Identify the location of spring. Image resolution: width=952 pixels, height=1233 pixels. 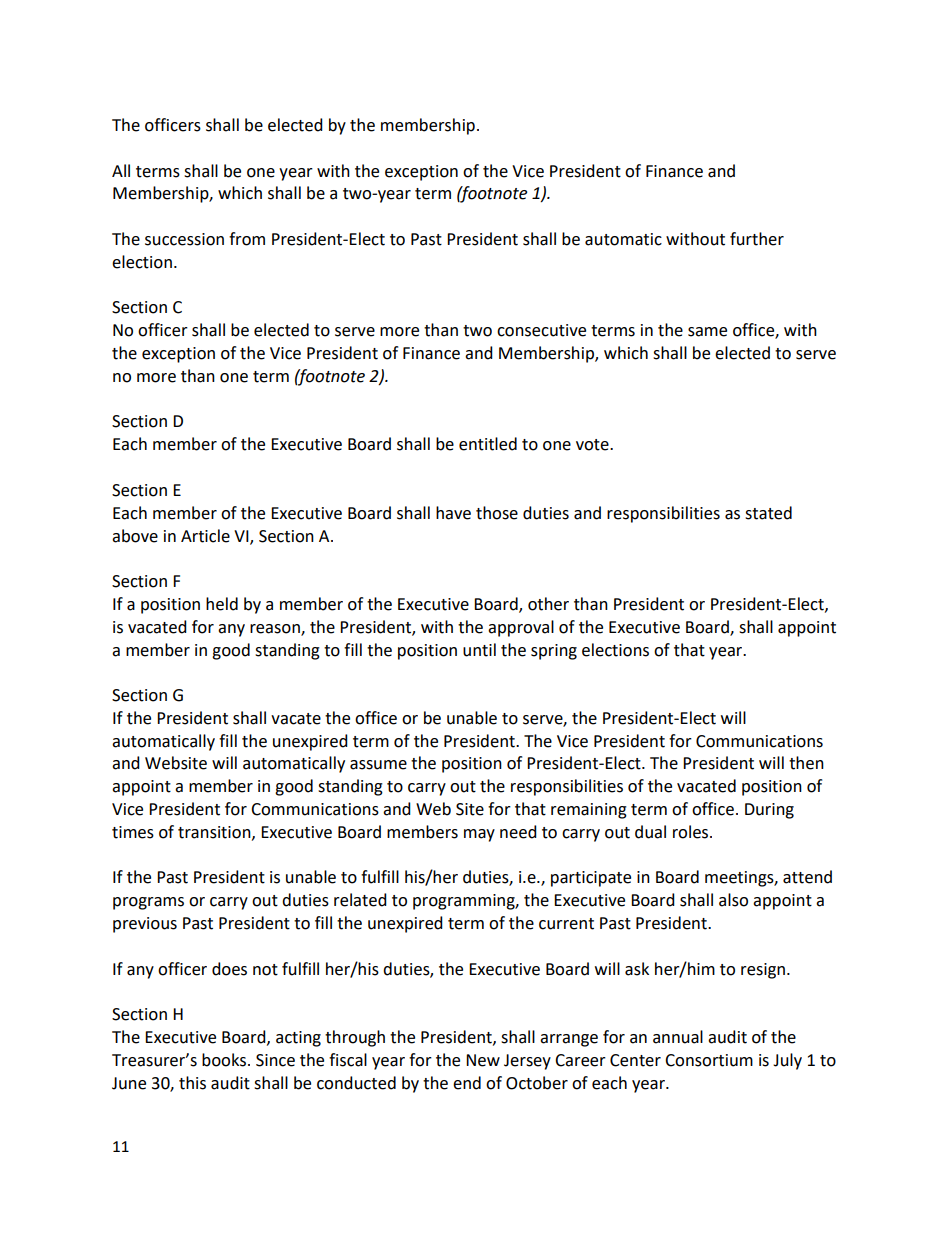
(554, 652).
